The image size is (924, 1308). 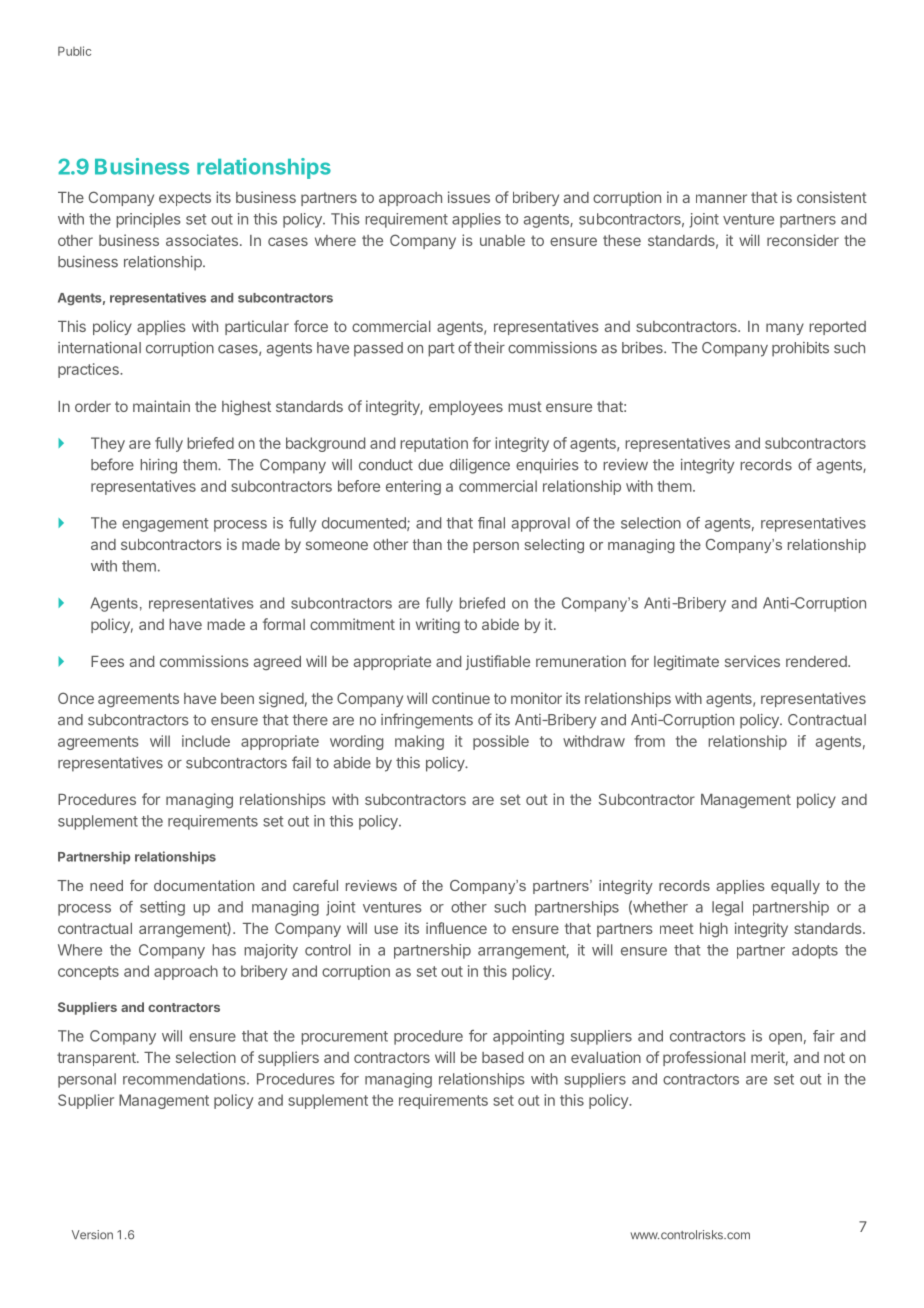 What do you see at coordinates (795, 887) in the image?
I see `equally` at bounding box center [795, 887].
